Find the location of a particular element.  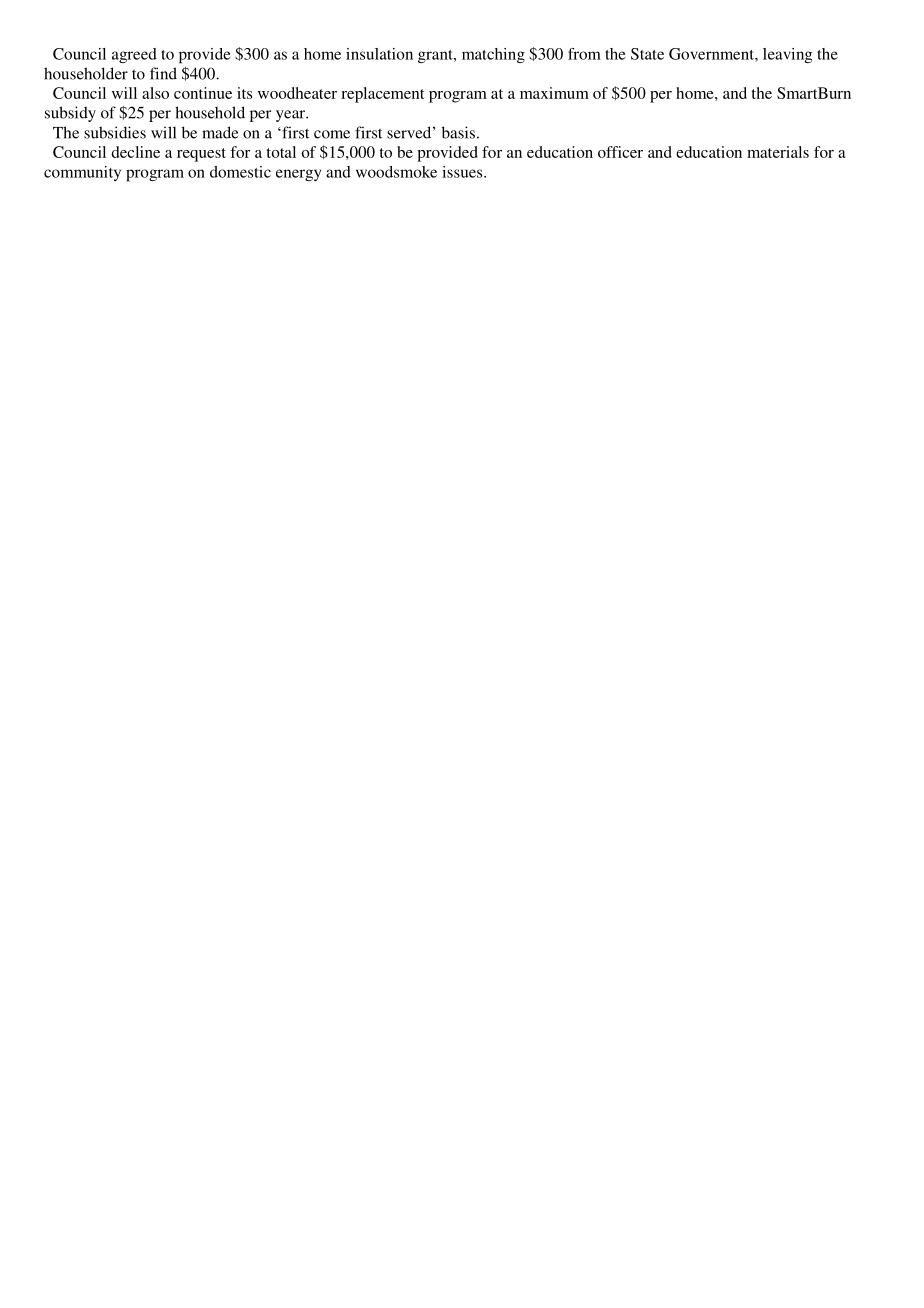

community is located at coordinates (82, 173).
